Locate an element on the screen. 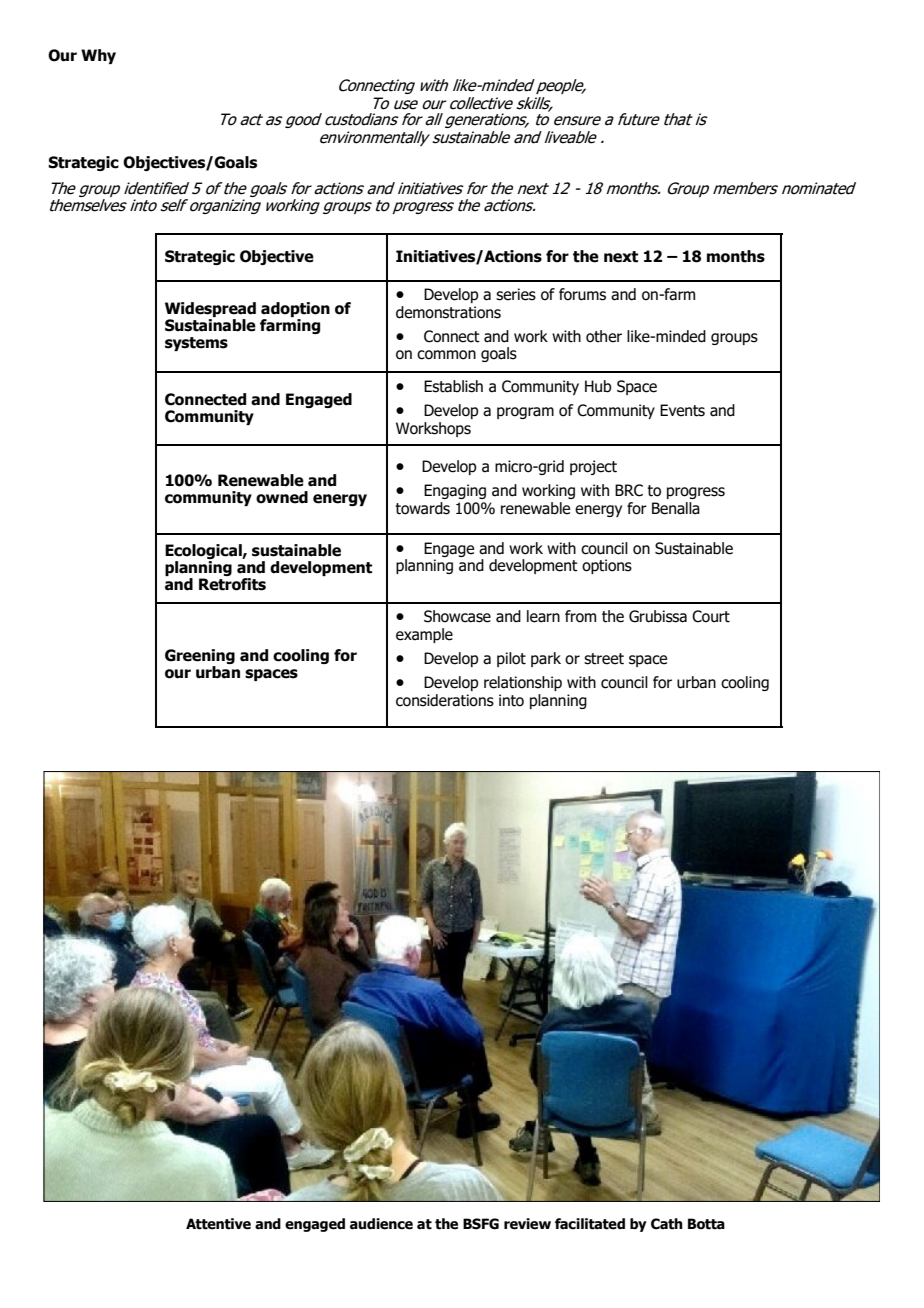 The image size is (924, 1308). demonstrations is located at coordinates (448, 312).
